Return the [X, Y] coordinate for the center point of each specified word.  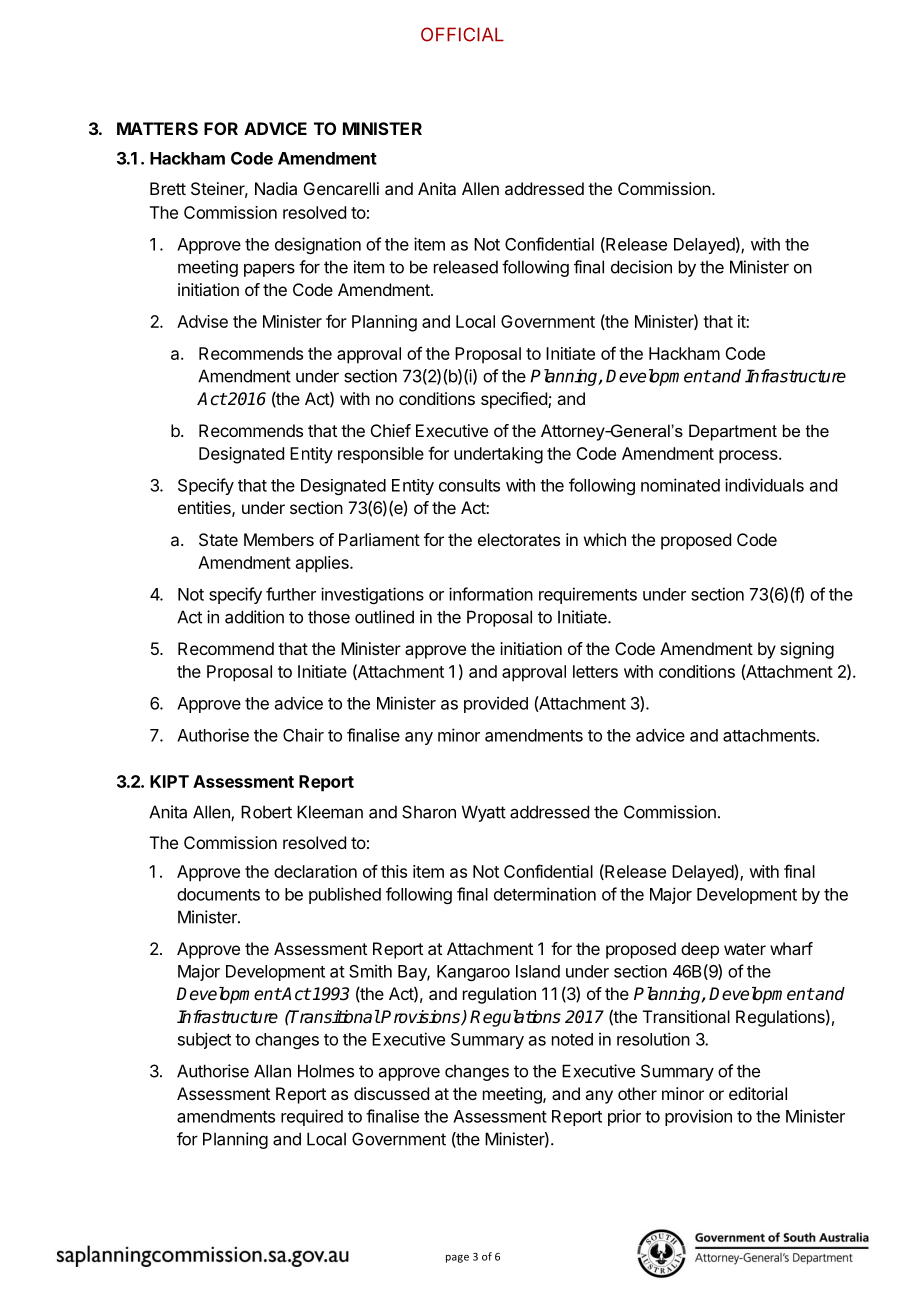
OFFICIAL [462, 34]
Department [733, 432]
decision [641, 267]
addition [254, 617]
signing [807, 650]
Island [538, 971]
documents [218, 894]
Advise [202, 321]
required [312, 1117]
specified [515, 400]
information [491, 594]
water [745, 949]
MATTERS [157, 128]
